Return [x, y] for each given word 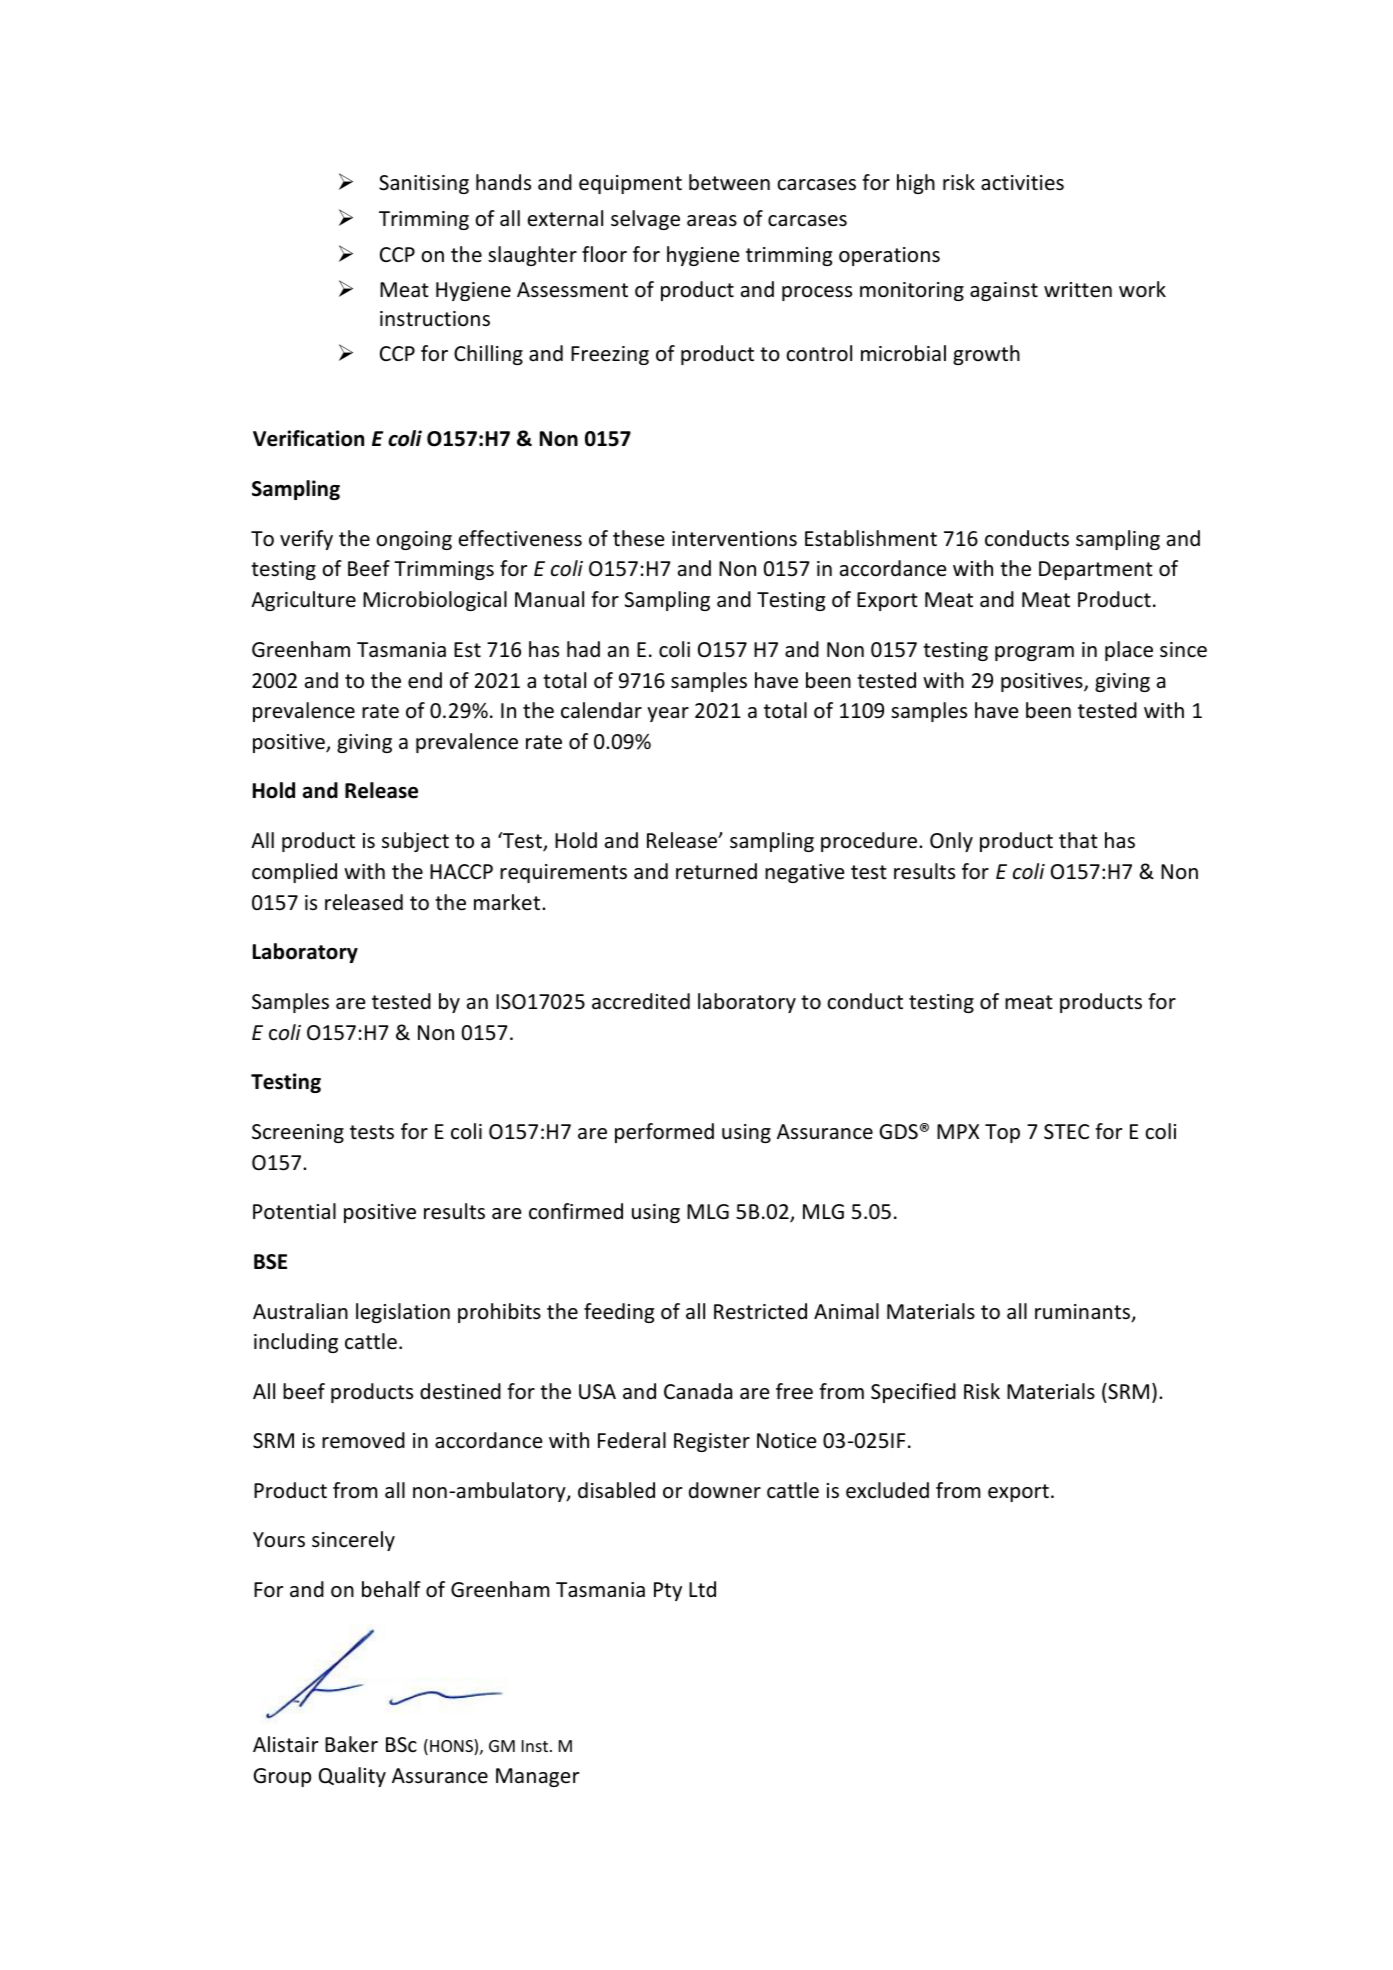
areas [712, 221]
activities [1022, 183]
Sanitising [424, 184]
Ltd [702, 1589]
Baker [351, 1744]
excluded [887, 1490]
